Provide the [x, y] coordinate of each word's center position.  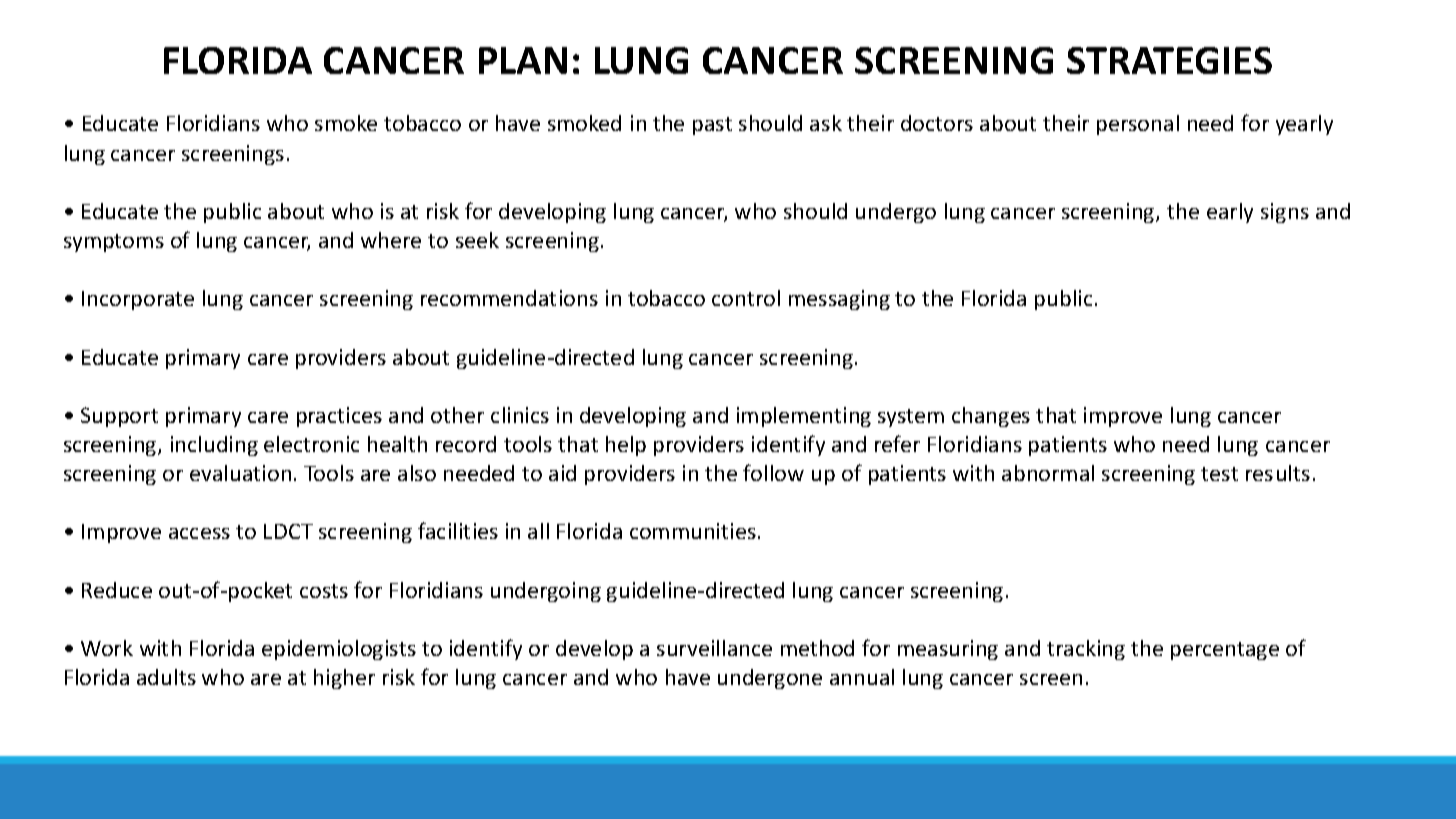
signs [1285, 213]
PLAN [523, 60]
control [746, 298]
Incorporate [138, 300]
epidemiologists [339, 650]
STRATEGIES [1169, 60]
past [712, 126]
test [1219, 474]
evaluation [240, 473]
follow [773, 472]
